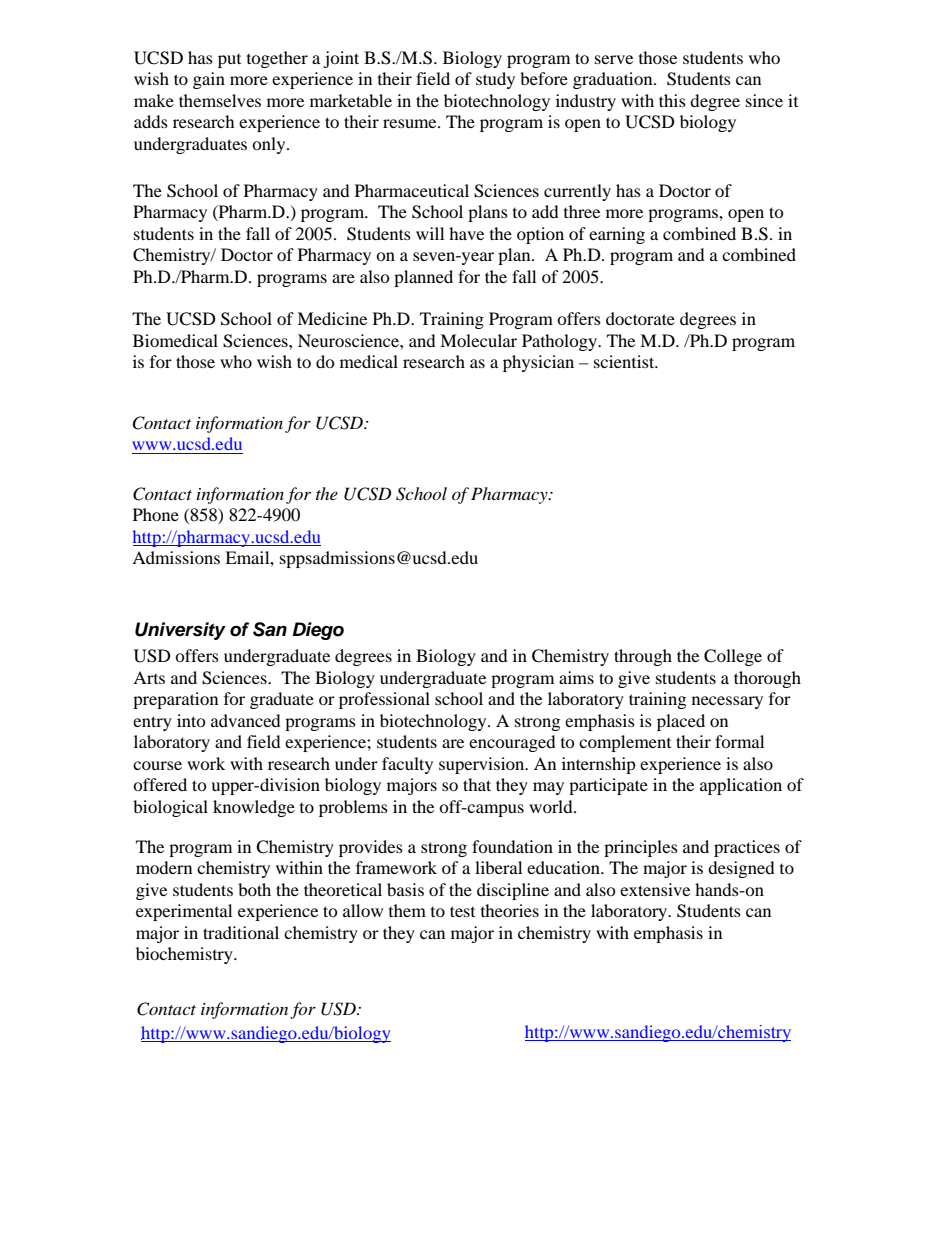 The height and width of the screenshot is (1233, 952). What do you see at coordinates (332, 318) in the screenshot?
I see `Medicine` at bounding box center [332, 318].
